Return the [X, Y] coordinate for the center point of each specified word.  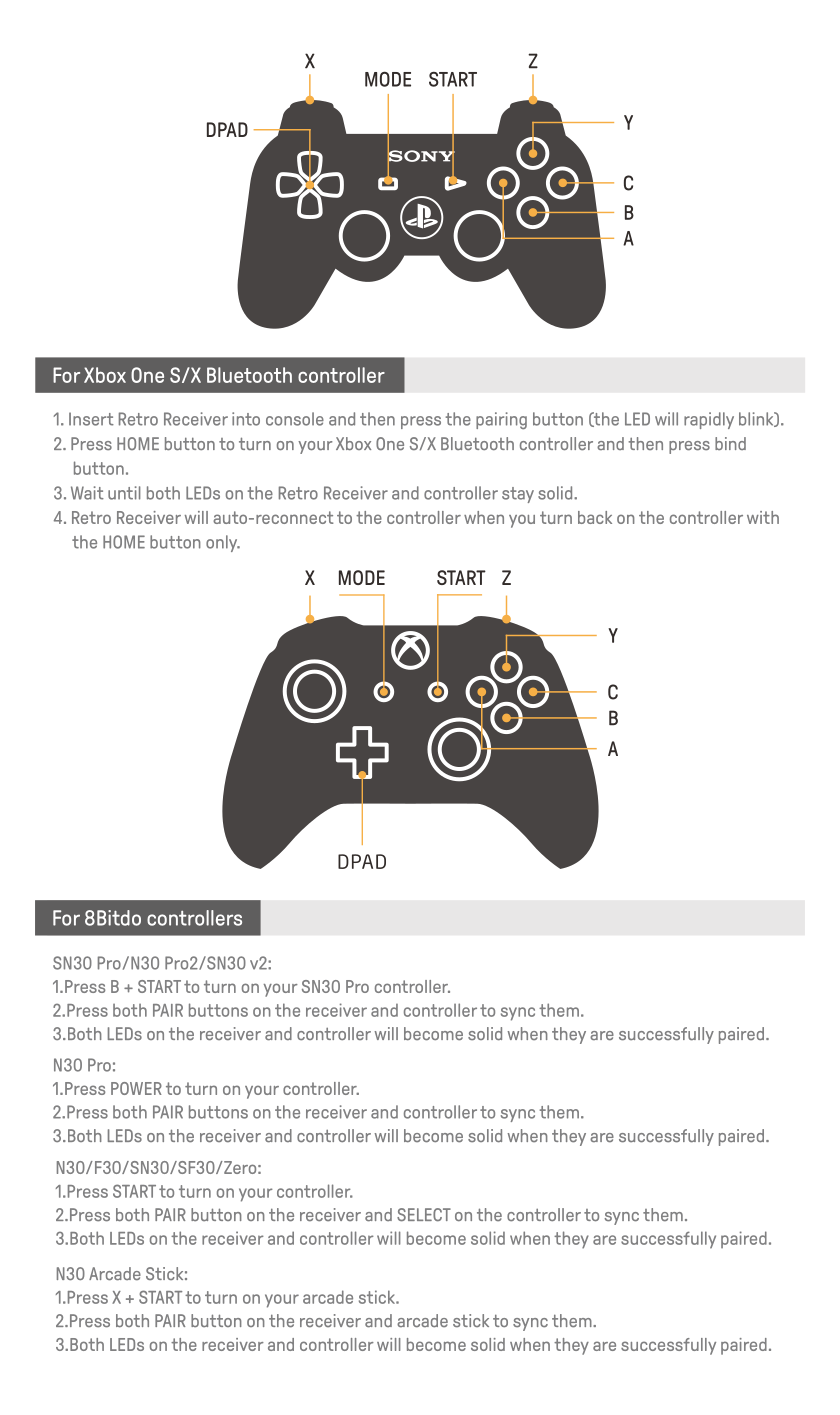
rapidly [709, 420]
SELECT [424, 1215]
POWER [136, 1088]
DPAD [227, 129]
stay [518, 495]
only [223, 543]
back [595, 517]
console [295, 419]
